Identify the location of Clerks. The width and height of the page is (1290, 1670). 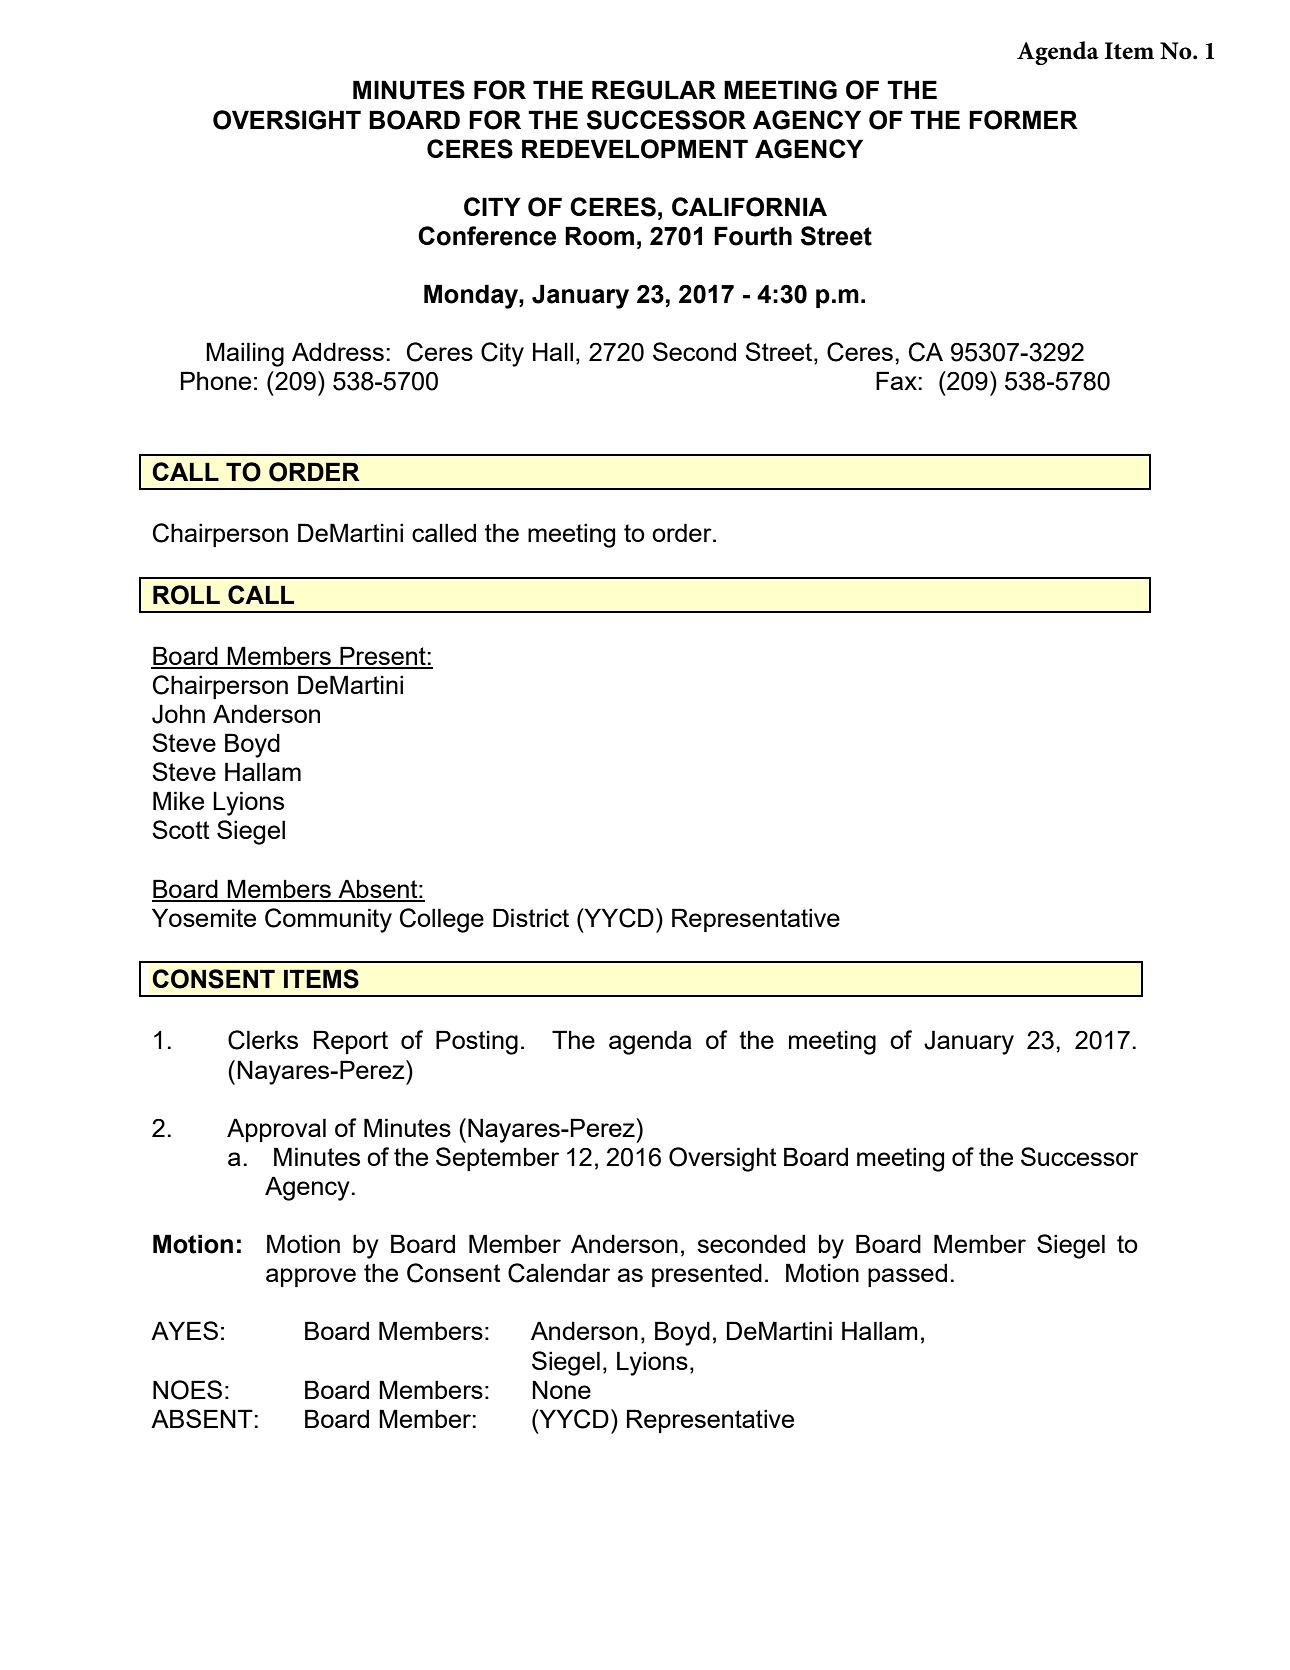
(263, 1040).
